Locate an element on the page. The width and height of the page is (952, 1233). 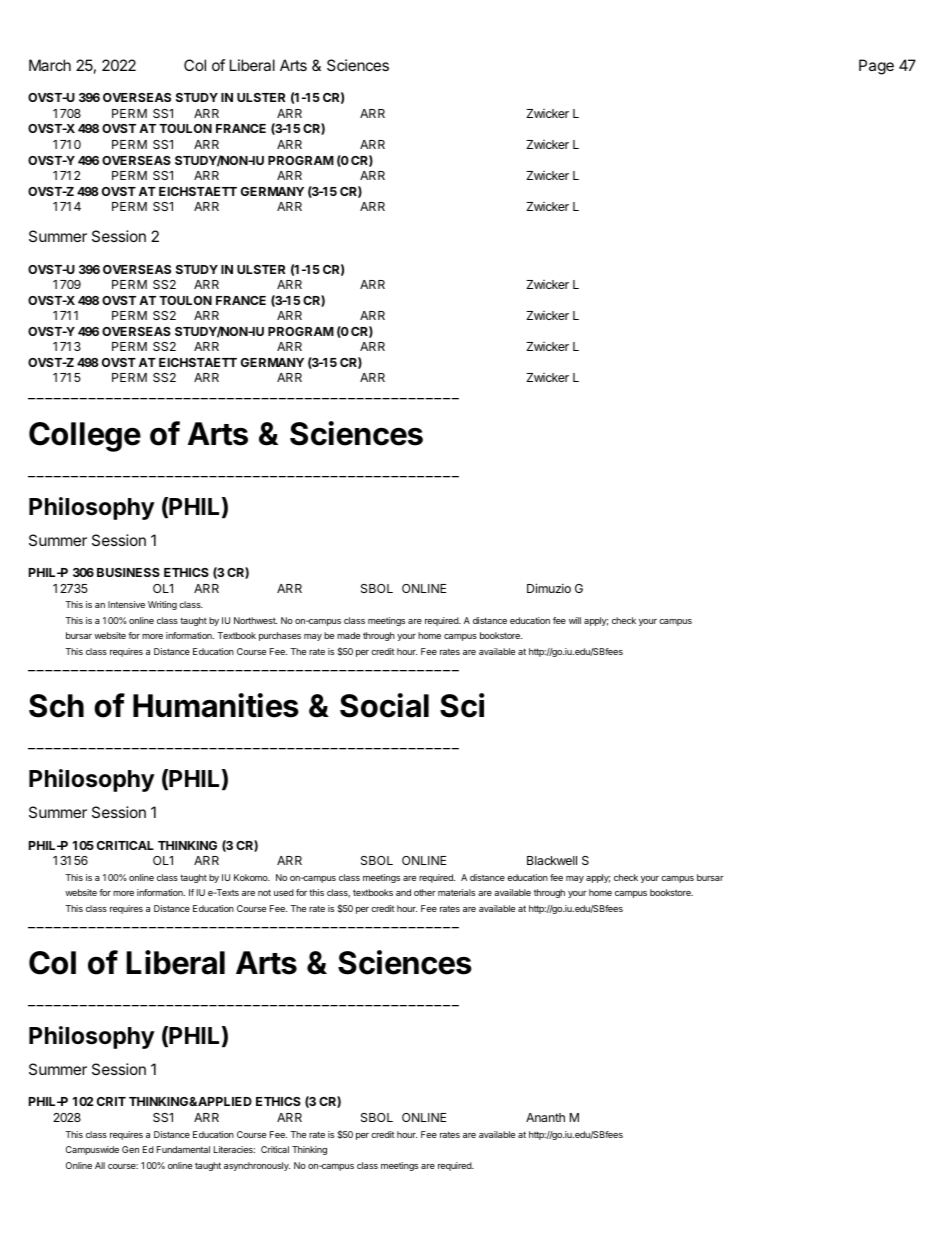
Social is located at coordinates (384, 705).
